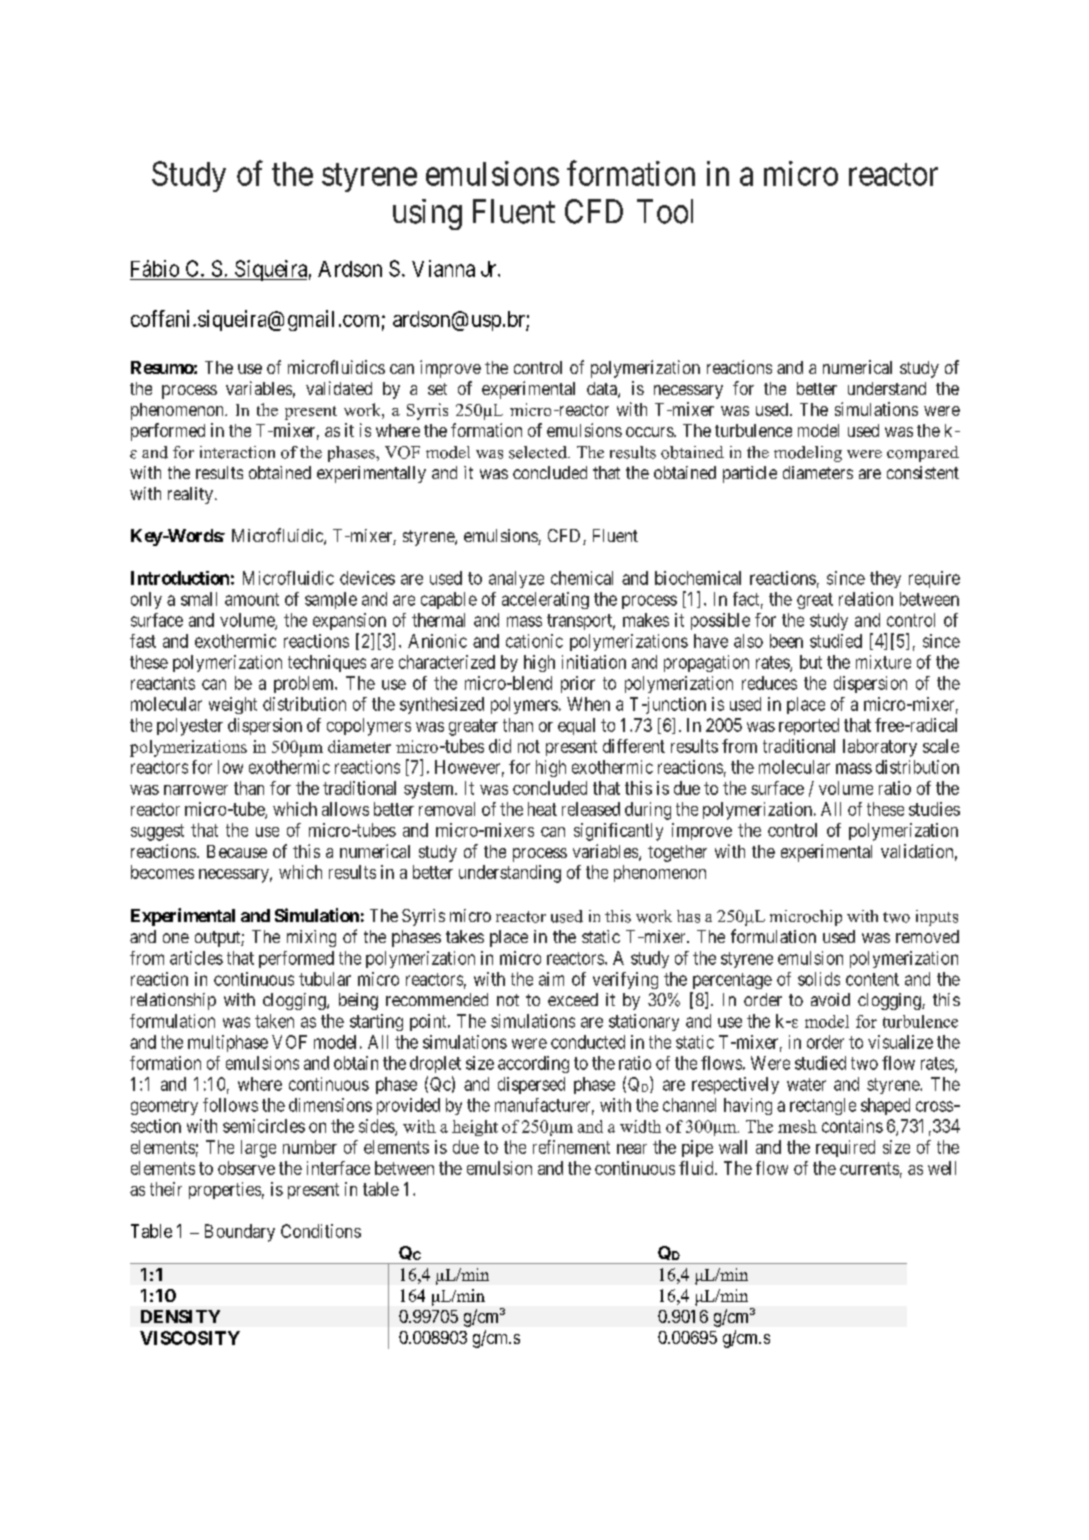 The height and width of the page is (1540, 1089). I want to click on using, so click(427, 214).
